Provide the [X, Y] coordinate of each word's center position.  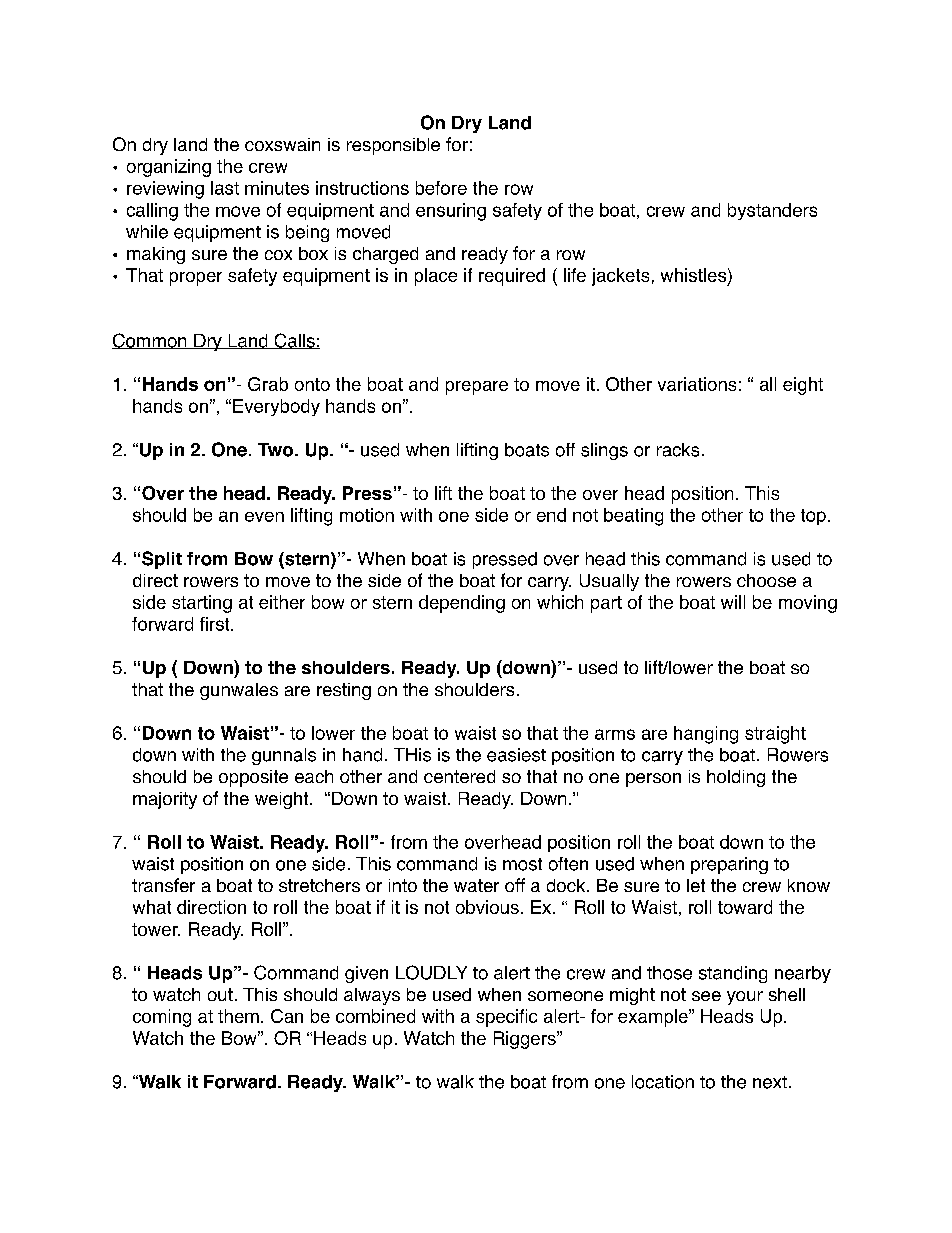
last [225, 188]
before [441, 188]
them [238, 1016]
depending [462, 604]
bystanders [772, 211]
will [733, 602]
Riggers [526, 1040]
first [216, 624]
